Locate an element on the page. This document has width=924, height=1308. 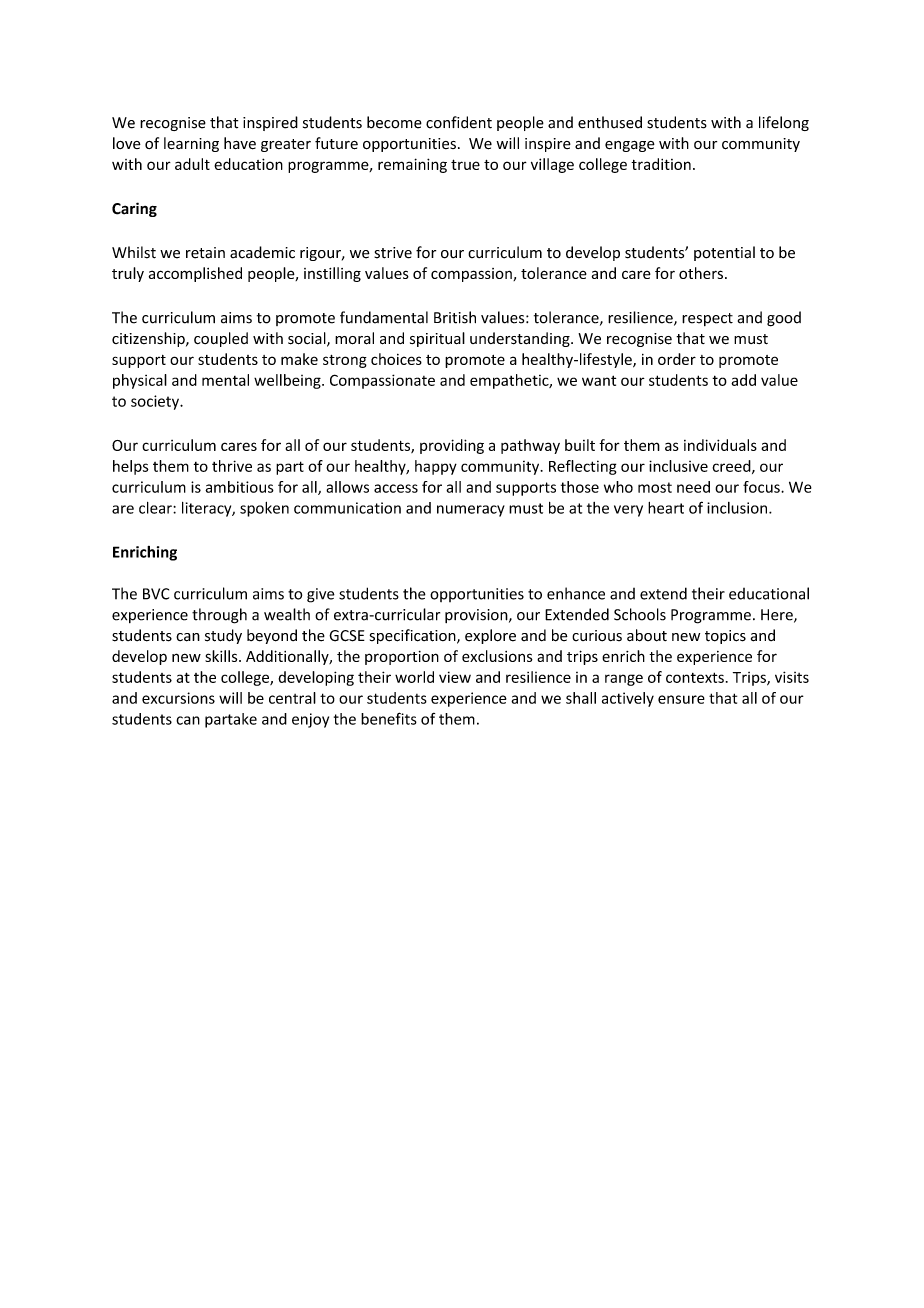
ensure is located at coordinates (681, 699).
